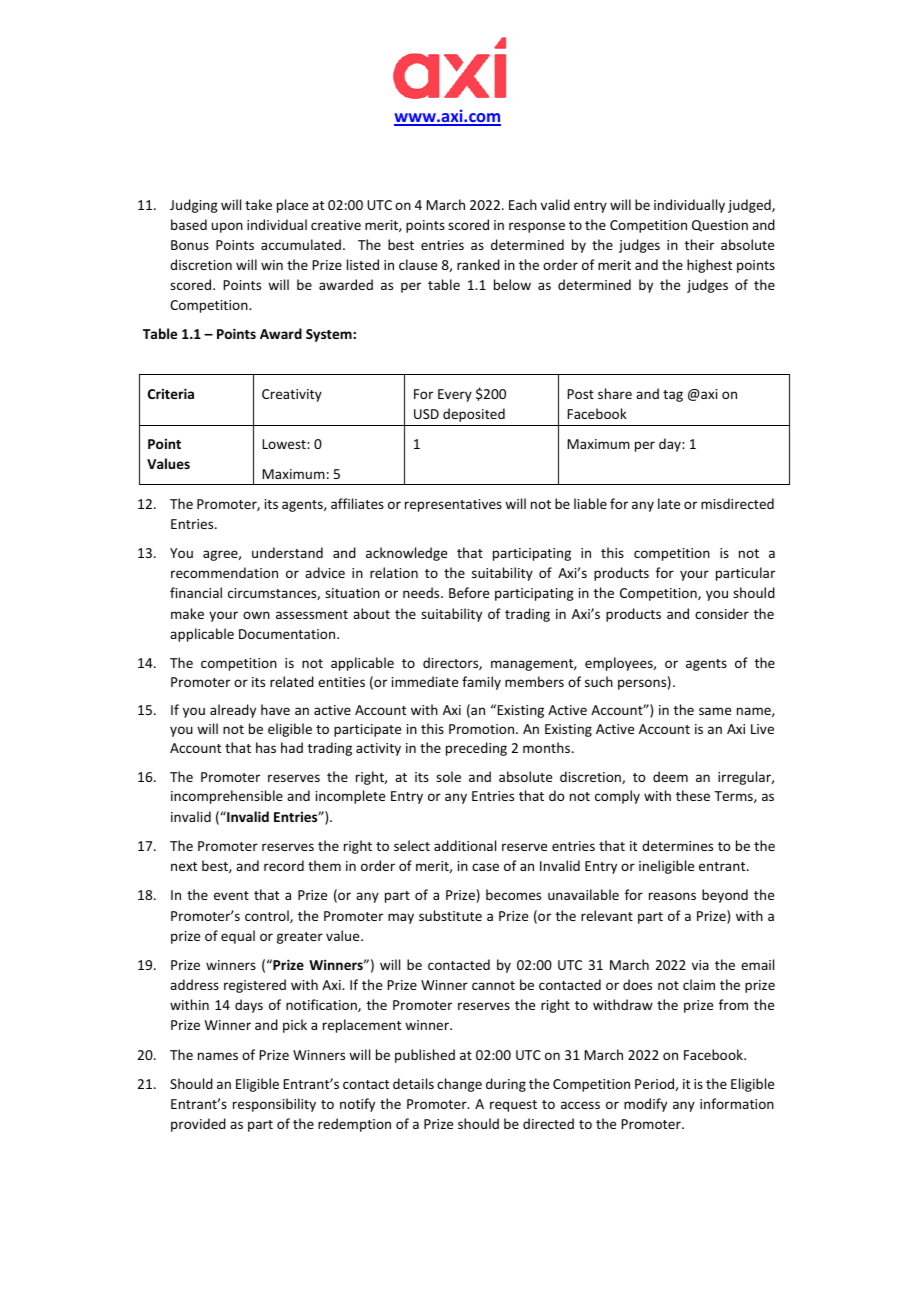  What do you see at coordinates (699, 244) in the screenshot?
I see `their` at bounding box center [699, 244].
